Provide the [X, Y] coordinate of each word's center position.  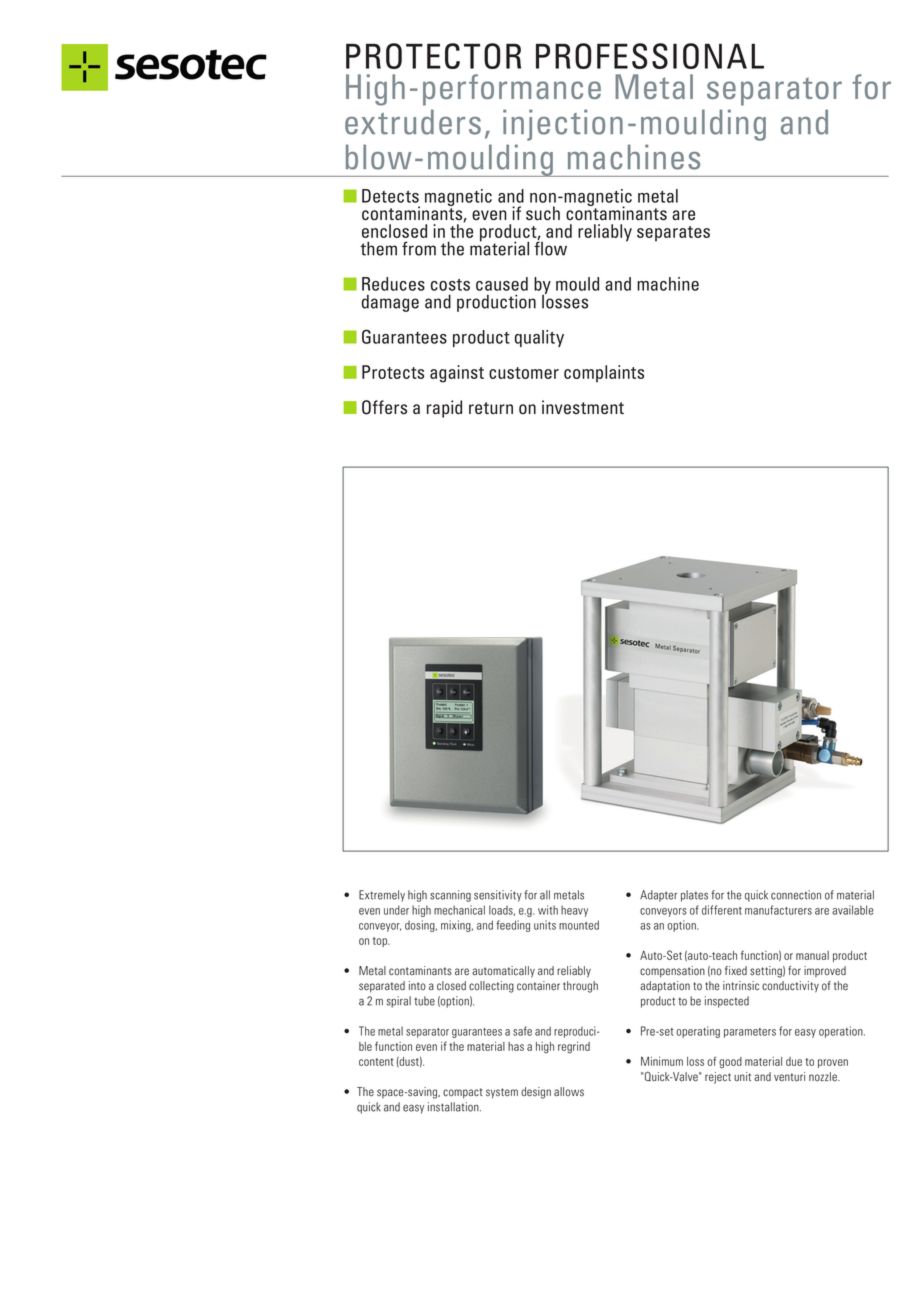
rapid [444, 409]
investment [583, 407]
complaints [604, 374]
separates [673, 234]
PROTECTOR [433, 56]
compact [463, 1093]
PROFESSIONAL [650, 56]
